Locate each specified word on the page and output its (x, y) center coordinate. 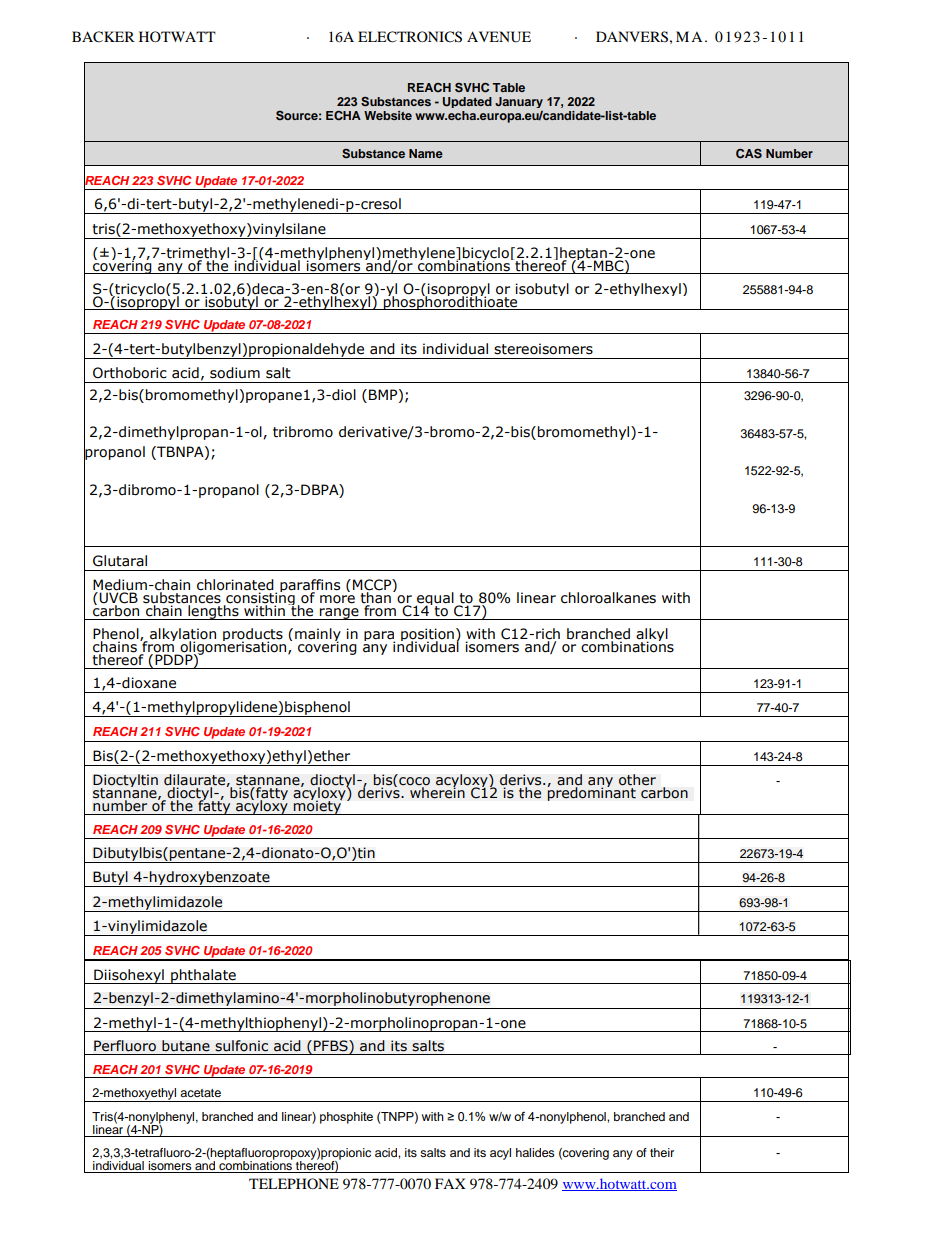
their (662, 1152)
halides (535, 1152)
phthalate (203, 976)
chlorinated (235, 586)
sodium (235, 373)
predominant (591, 793)
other (637, 780)
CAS (749, 154)
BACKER (103, 37)
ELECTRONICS (410, 37)
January (519, 102)
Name (426, 153)
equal (435, 600)
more (337, 599)
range (339, 614)
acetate (200, 1093)
